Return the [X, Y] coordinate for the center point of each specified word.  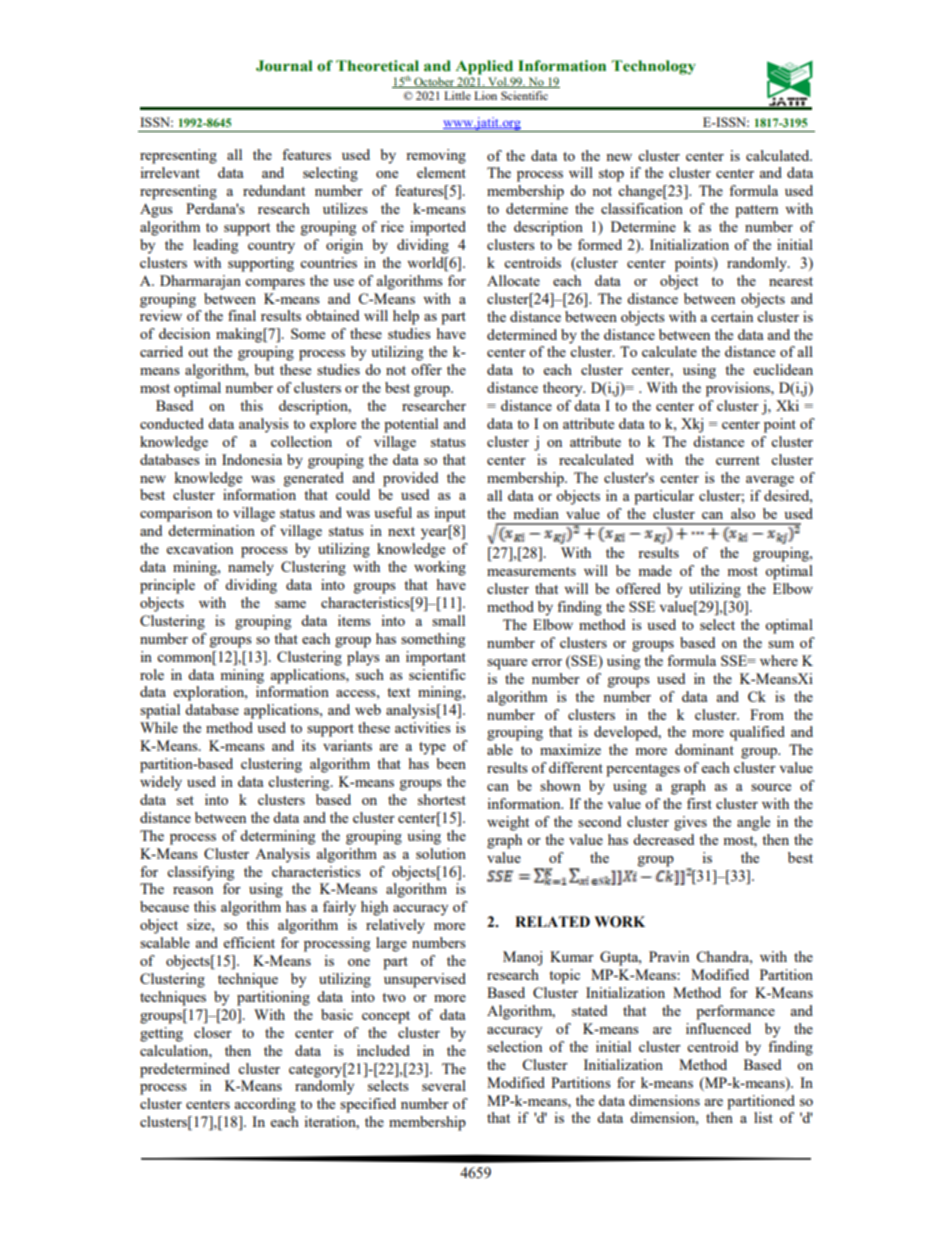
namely [251, 568]
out [198, 352]
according [265, 1105]
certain [732, 316]
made [655, 570]
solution [441, 853]
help [406, 317]
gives [690, 823]
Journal [284, 66]
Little [457, 95]
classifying [200, 873]
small [448, 620]
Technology [654, 67]
